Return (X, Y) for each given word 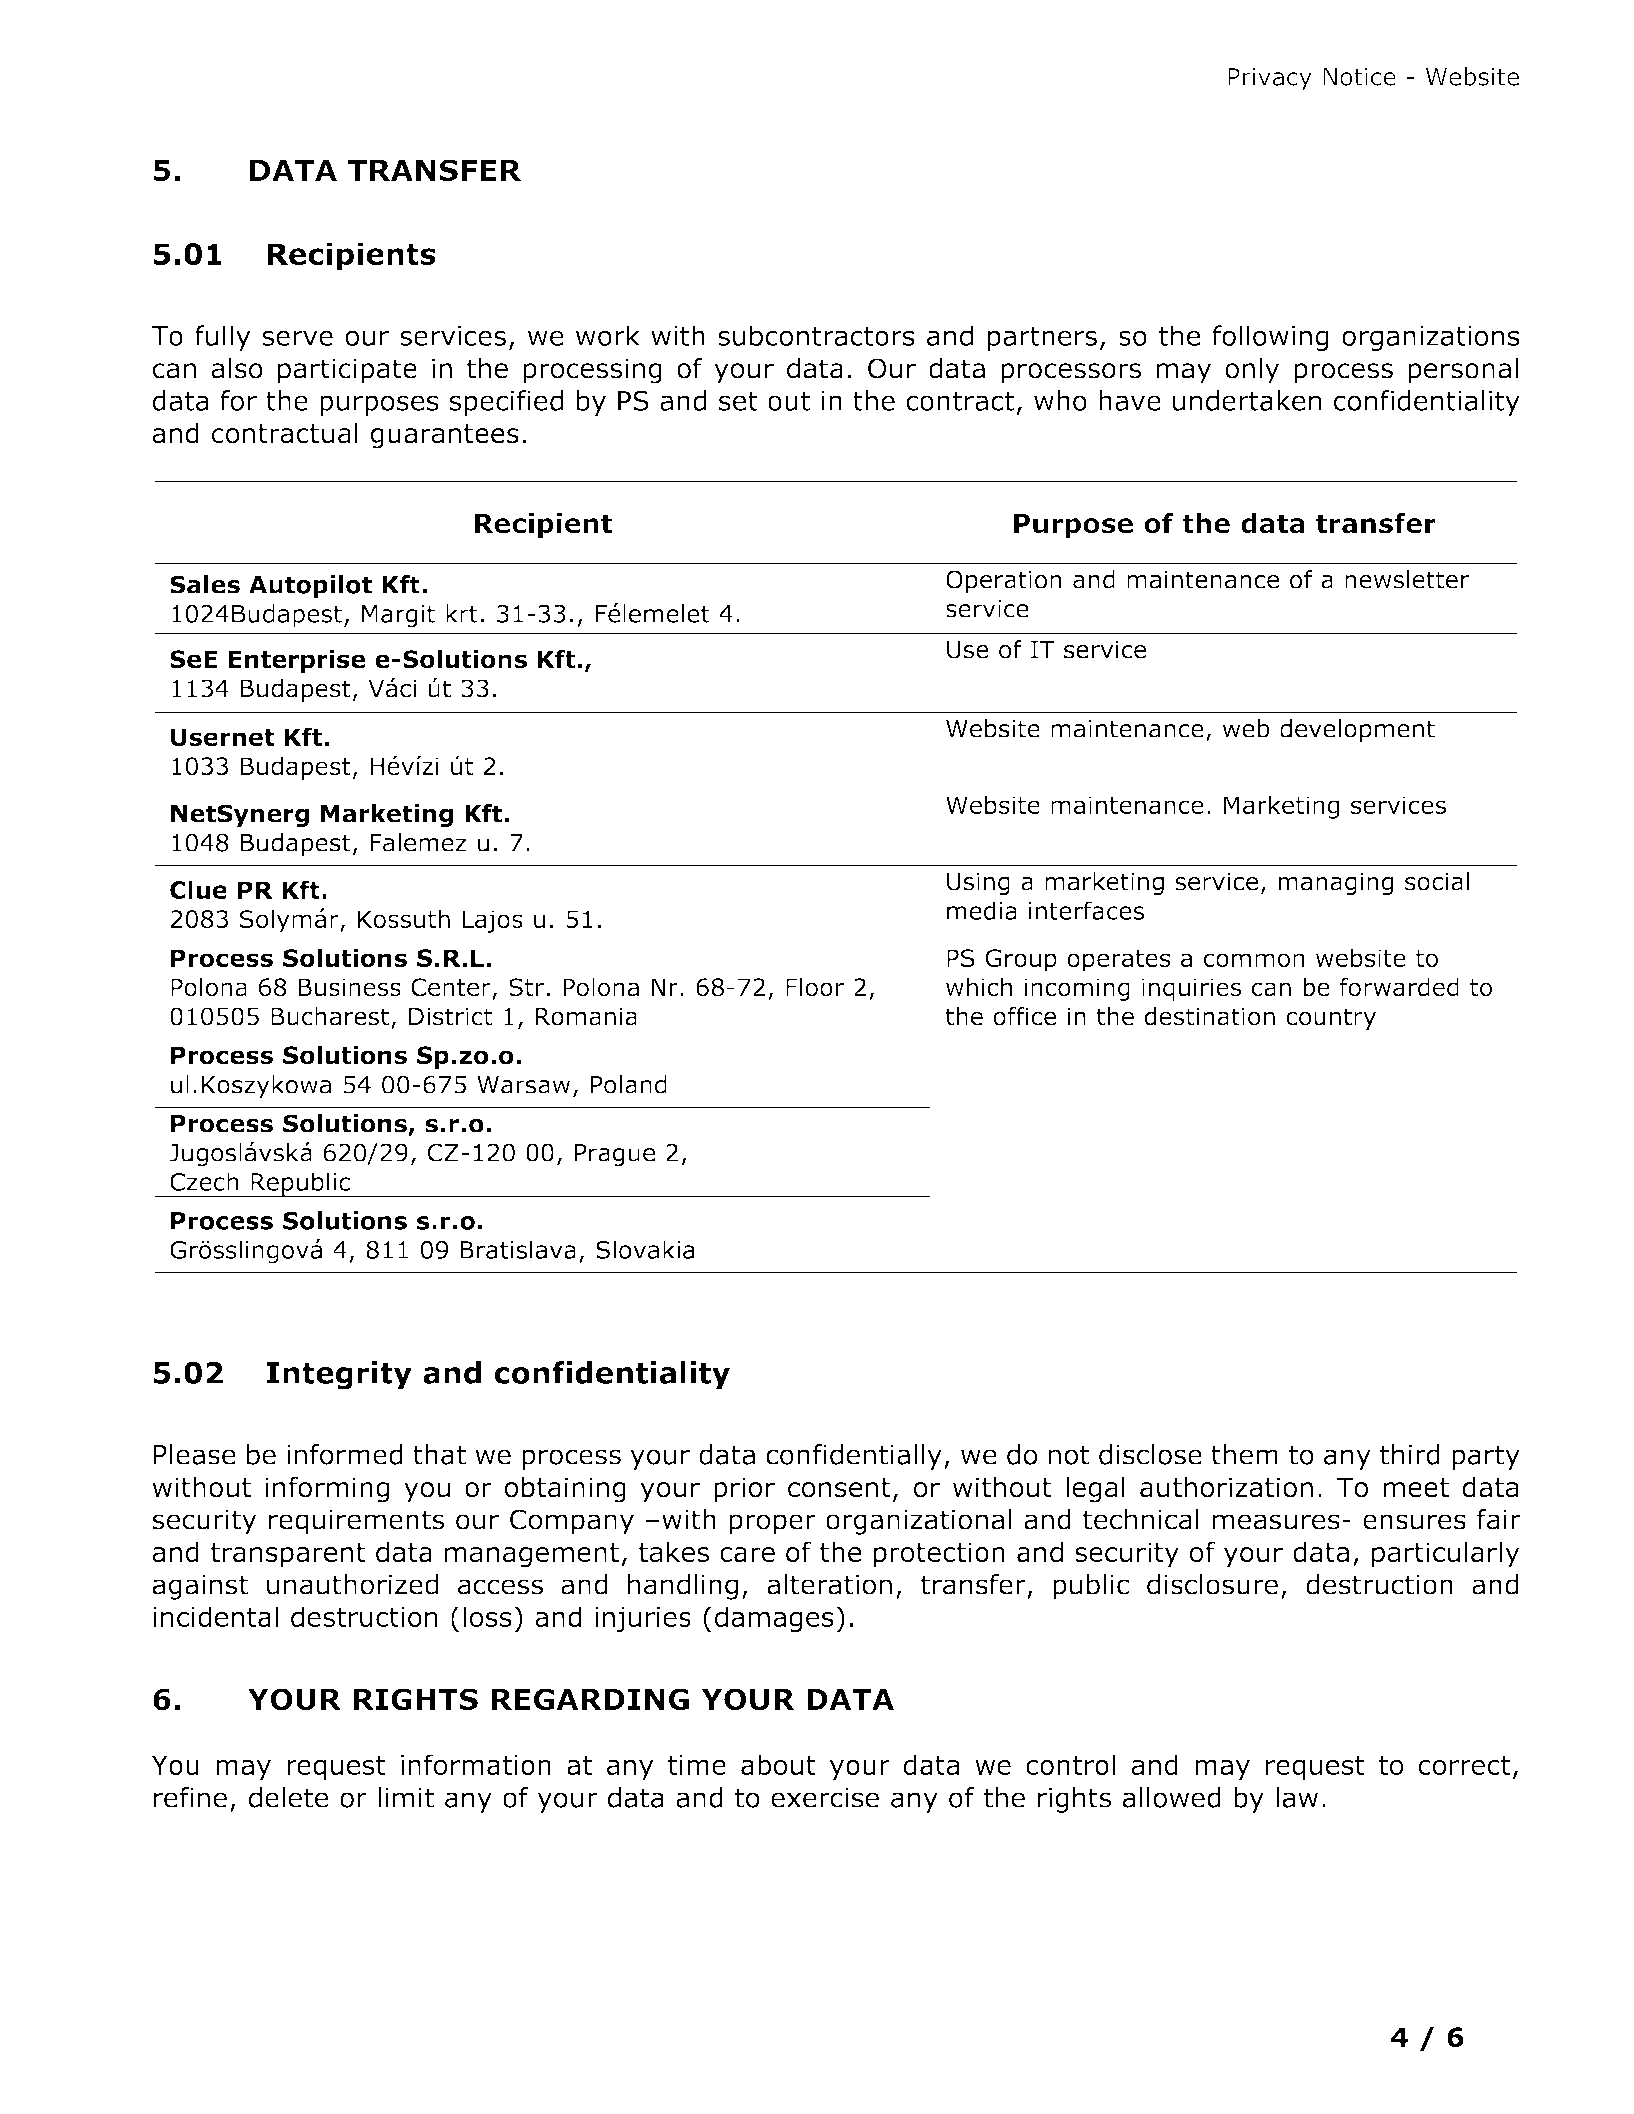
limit (406, 1797)
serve (297, 338)
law (1297, 1797)
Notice (1359, 77)
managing (1336, 883)
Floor (815, 987)
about (778, 1764)
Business (349, 987)
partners (1042, 339)
